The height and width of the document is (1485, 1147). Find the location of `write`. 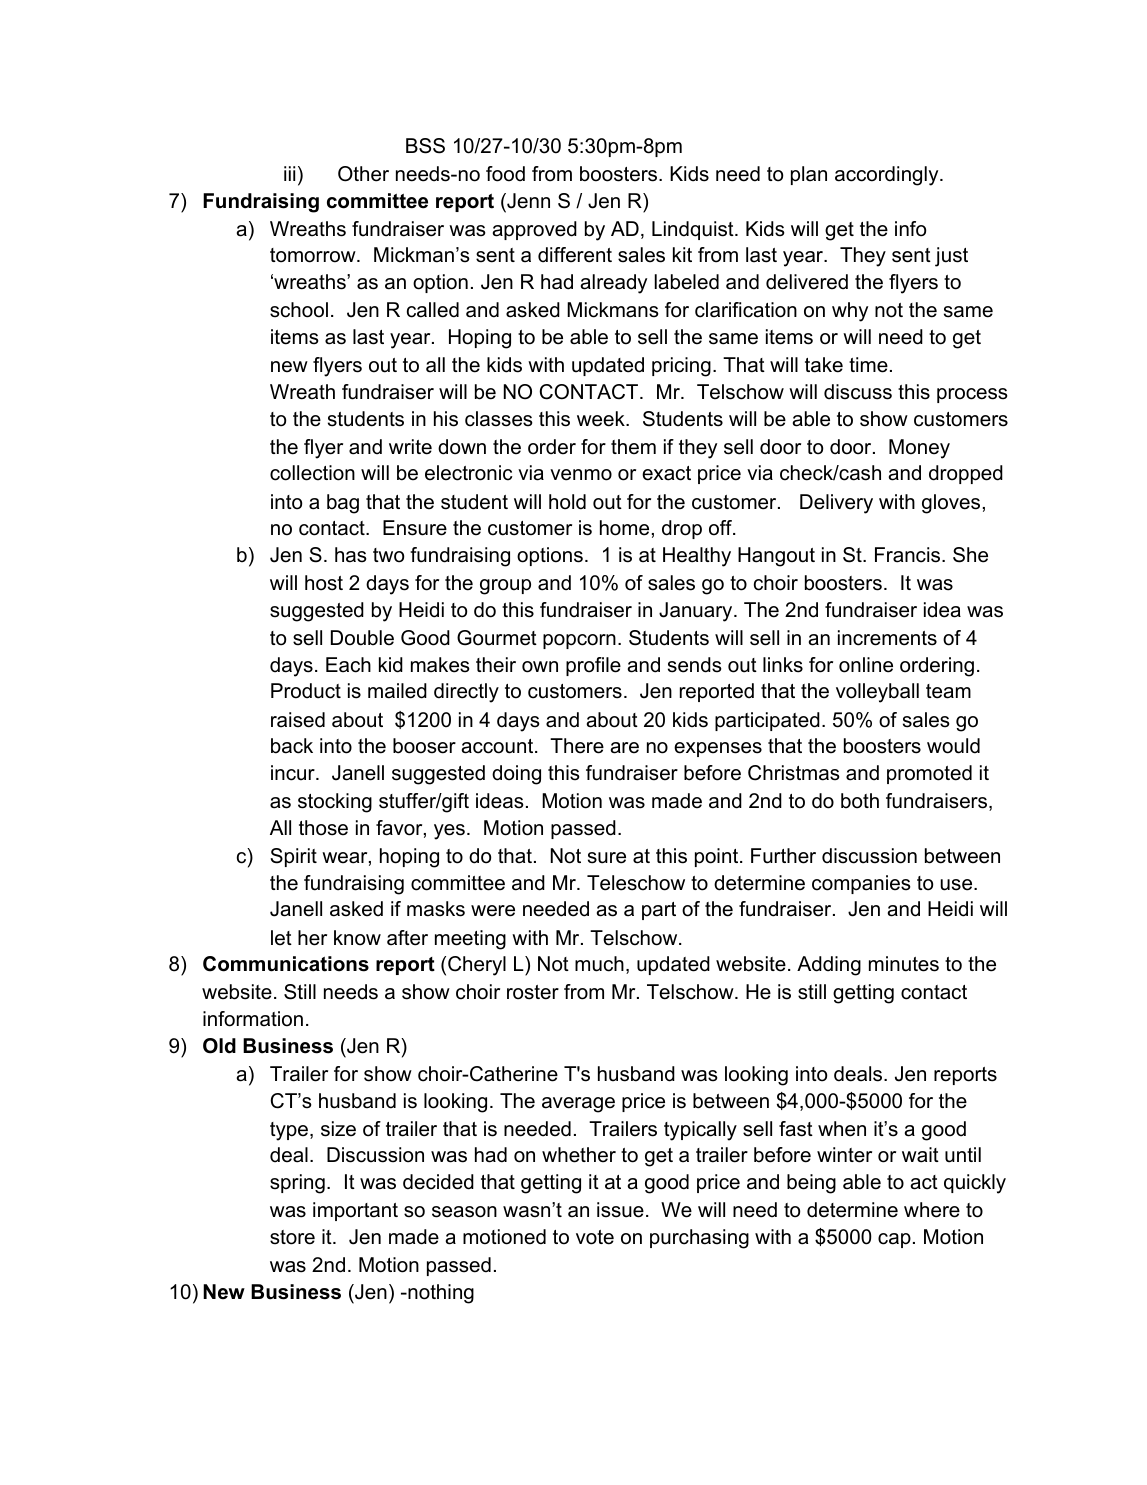

write is located at coordinates (410, 447).
